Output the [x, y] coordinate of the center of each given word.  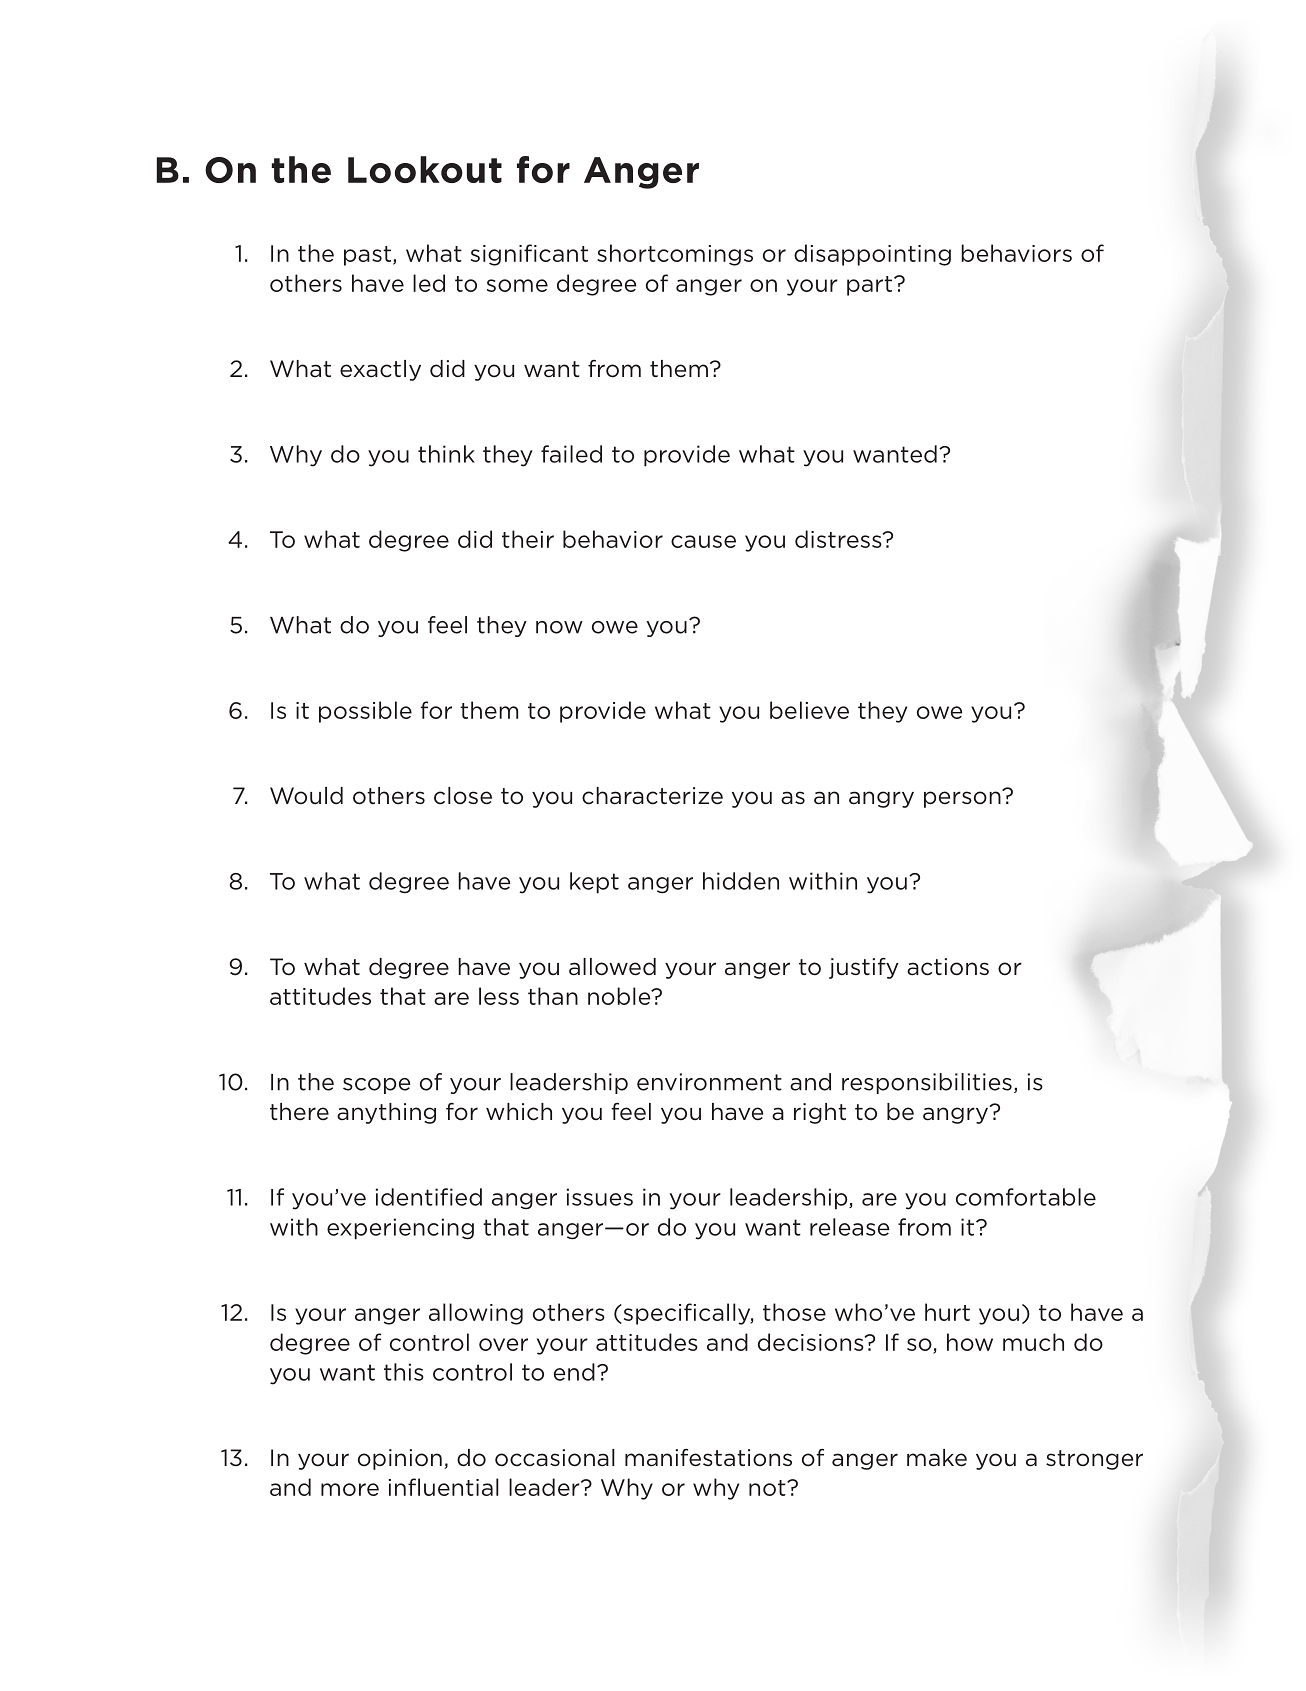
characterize [652, 796]
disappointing [872, 255]
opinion [400, 1459]
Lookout [425, 169]
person [963, 798]
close [463, 796]
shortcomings [675, 255]
